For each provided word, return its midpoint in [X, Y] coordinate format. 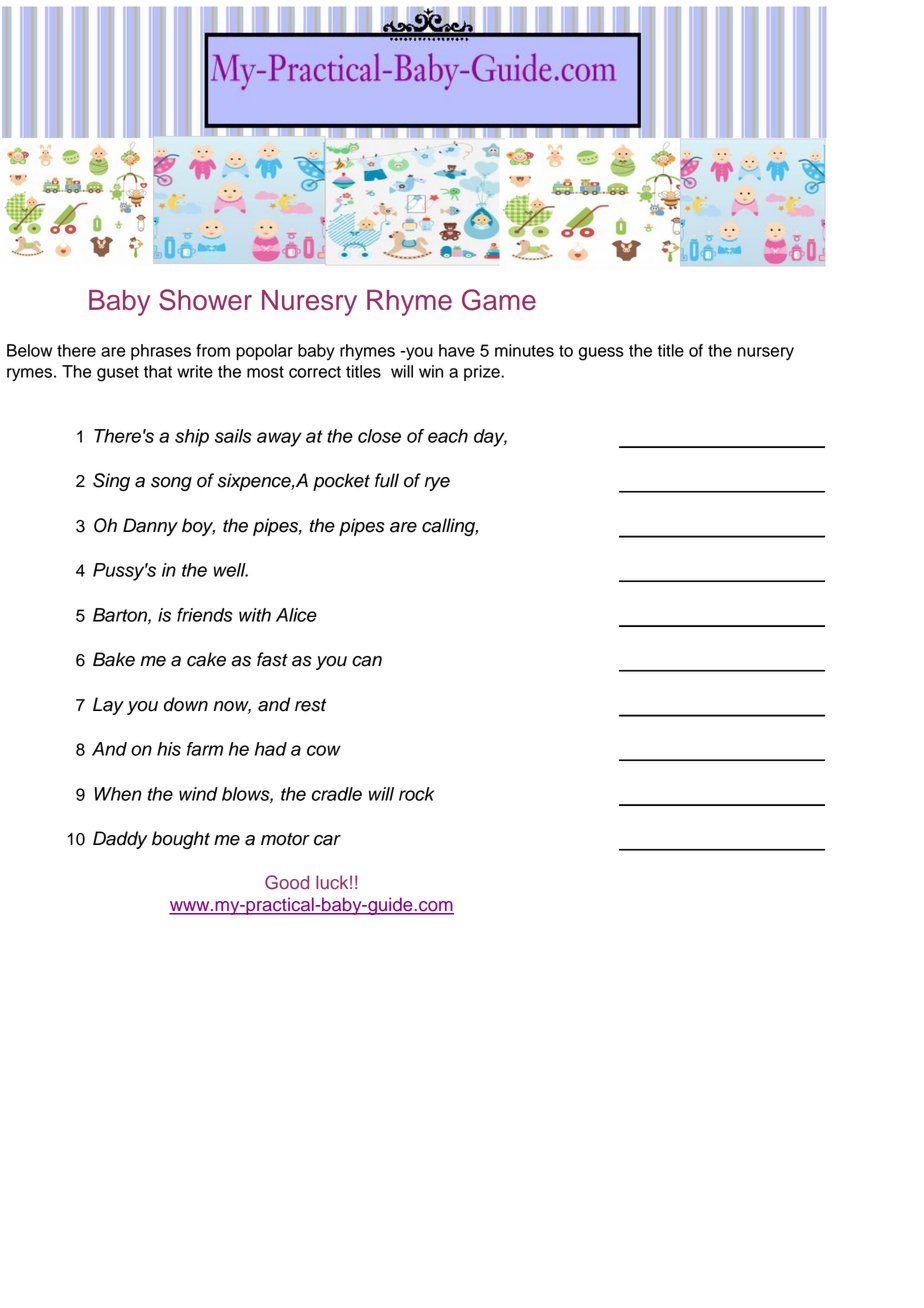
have [457, 350]
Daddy [120, 840]
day [490, 438]
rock [416, 794]
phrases [161, 352]
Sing [111, 482]
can [367, 661]
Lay [108, 706]
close [379, 436]
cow [324, 750]
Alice [296, 615]
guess [601, 354]
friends [205, 615]
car [327, 840]
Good [287, 882]
